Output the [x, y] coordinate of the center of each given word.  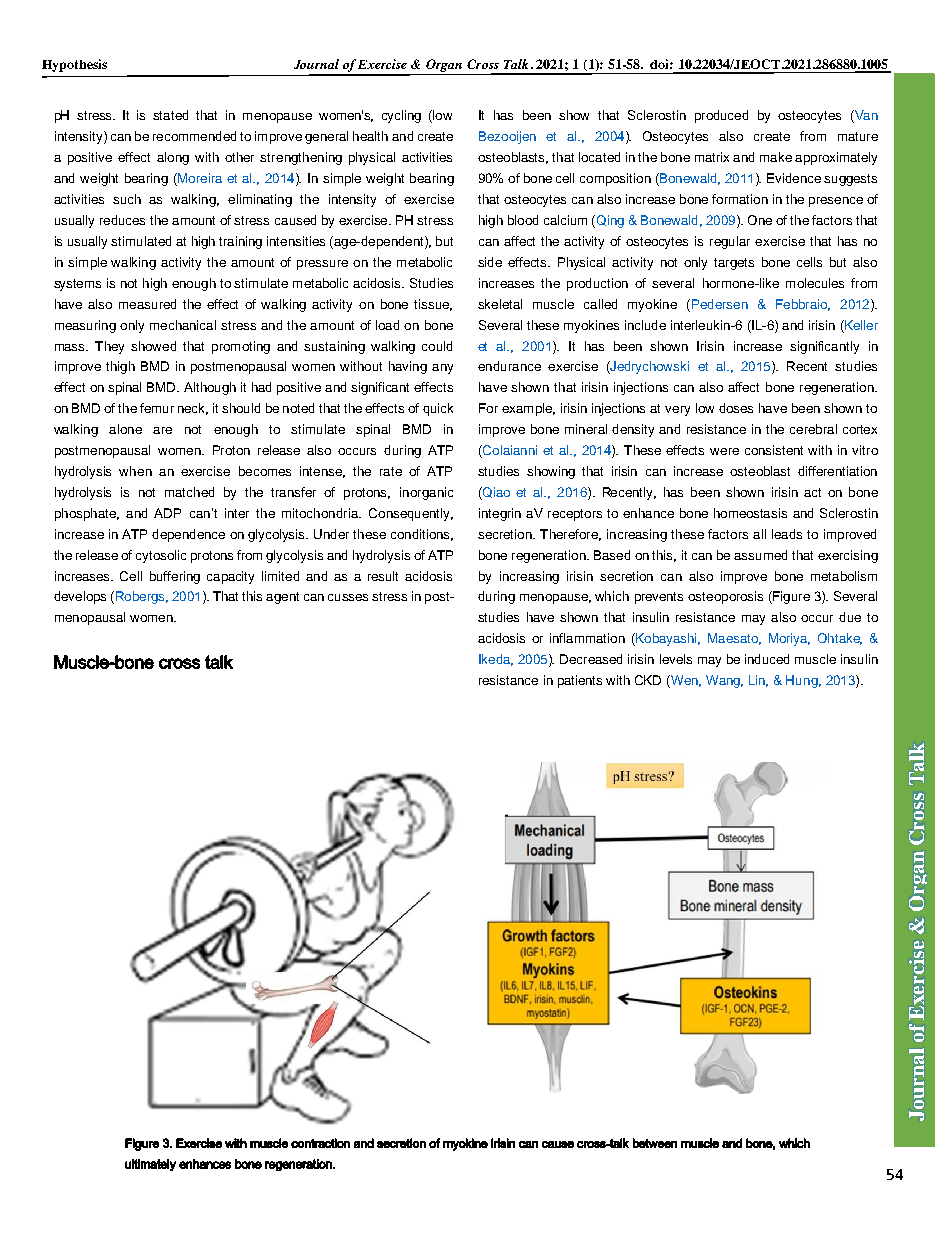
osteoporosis [725, 597]
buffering [175, 577]
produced [721, 116]
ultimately [150, 1165]
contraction [320, 1143]
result [383, 576]
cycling [401, 116]
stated [170, 115]
